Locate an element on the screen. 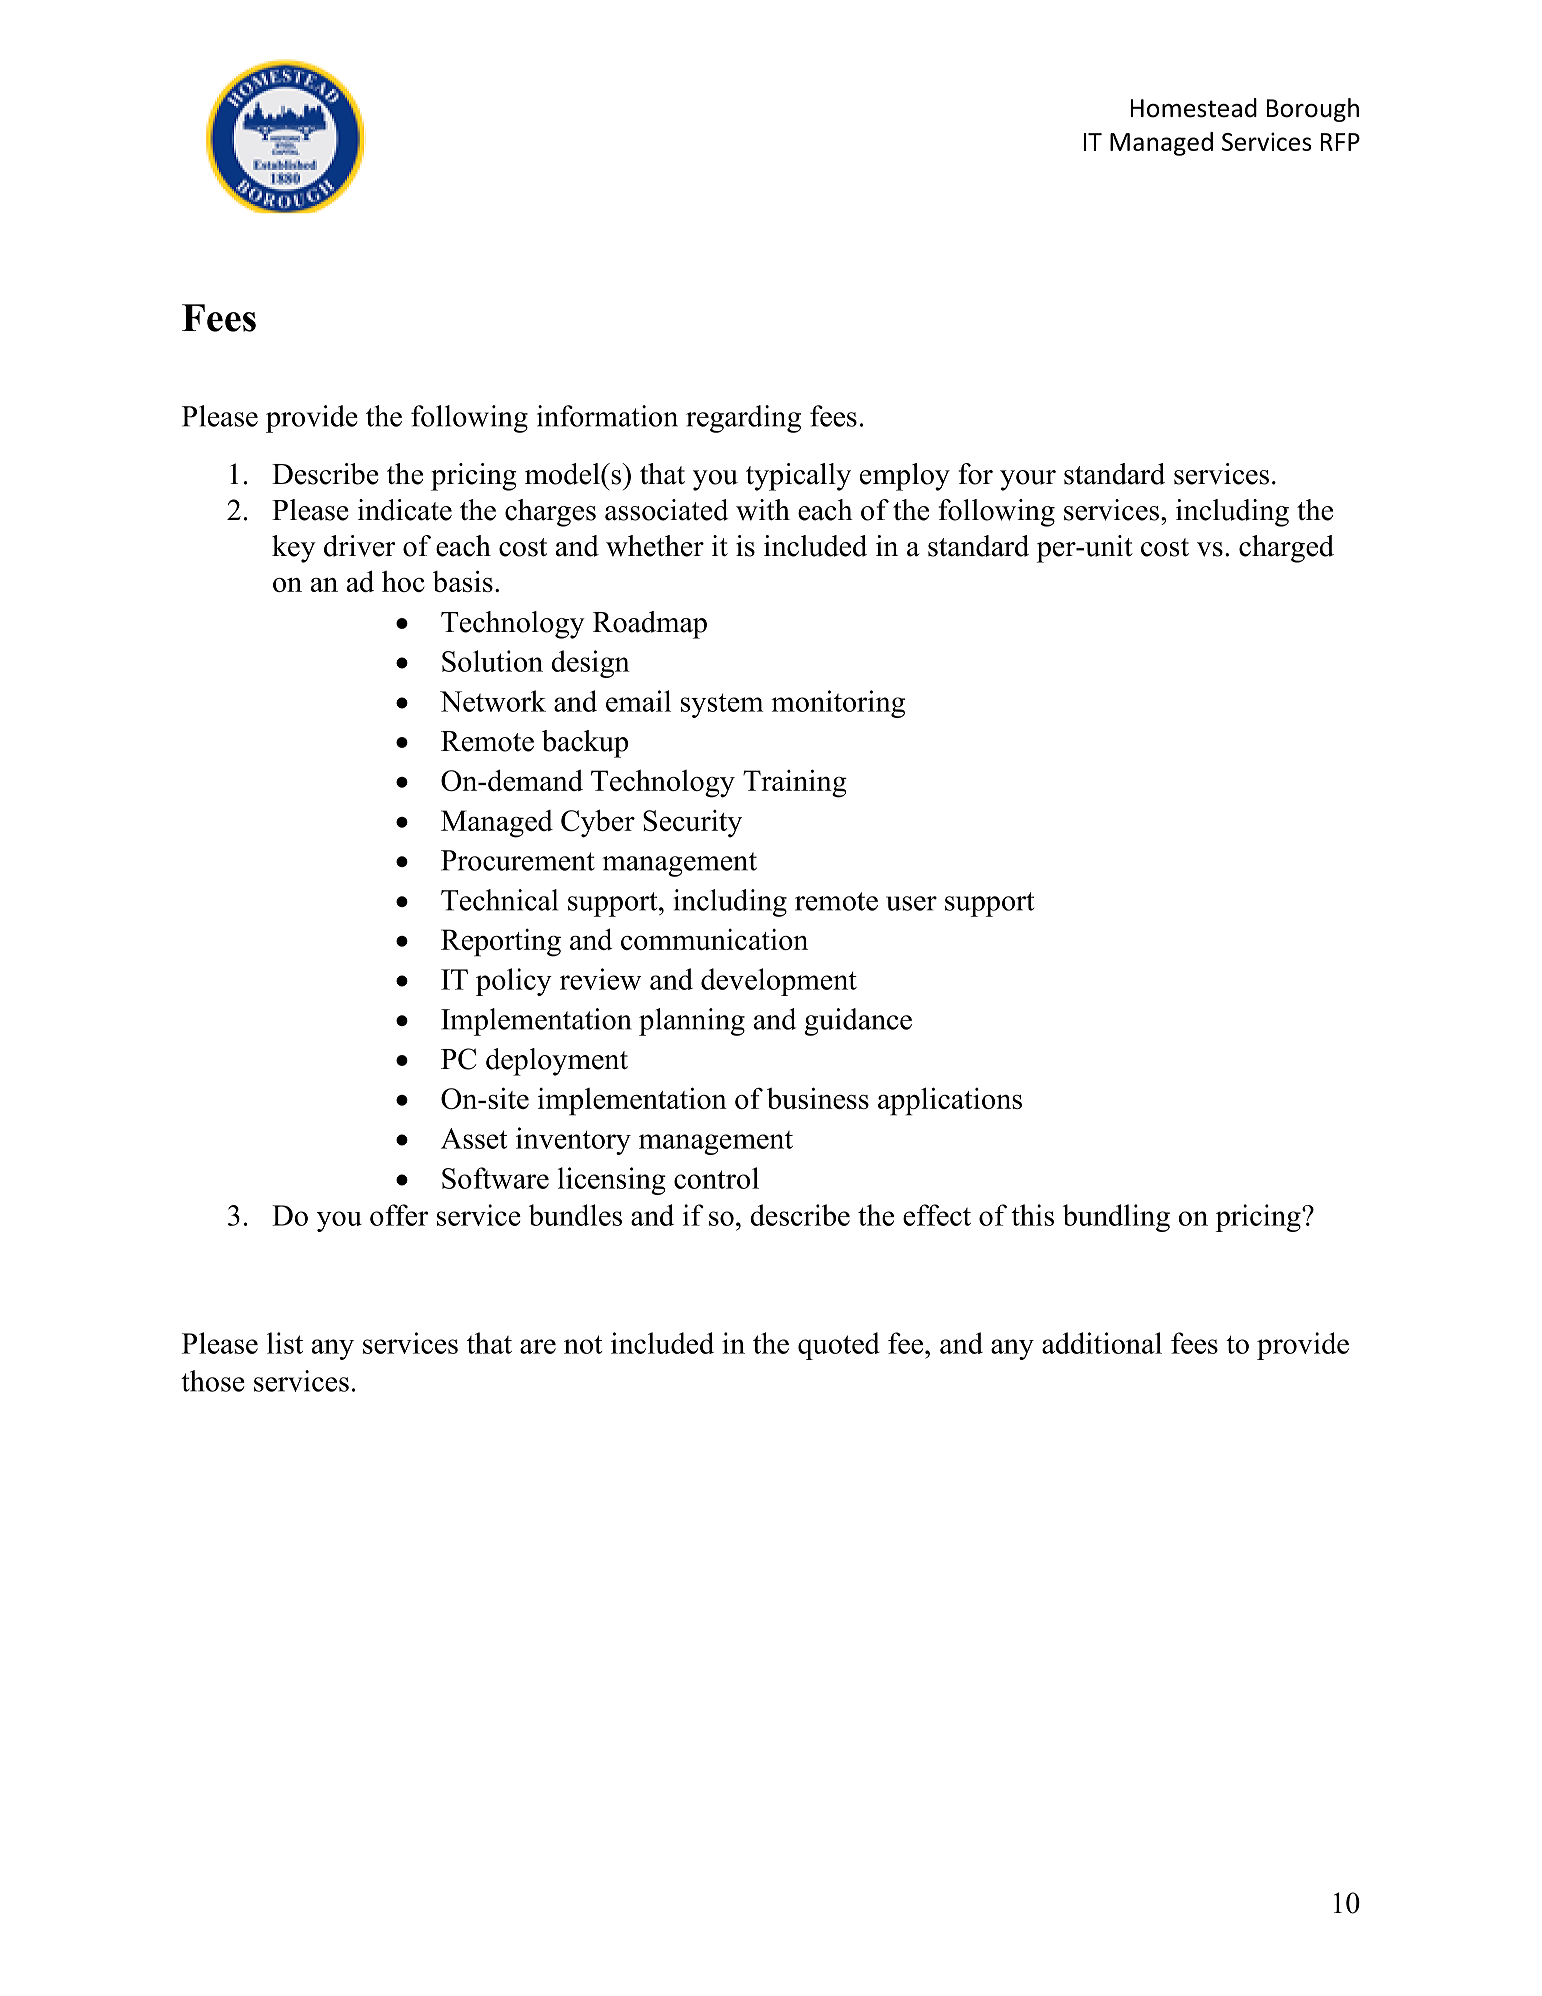  list is located at coordinates (285, 1343).
